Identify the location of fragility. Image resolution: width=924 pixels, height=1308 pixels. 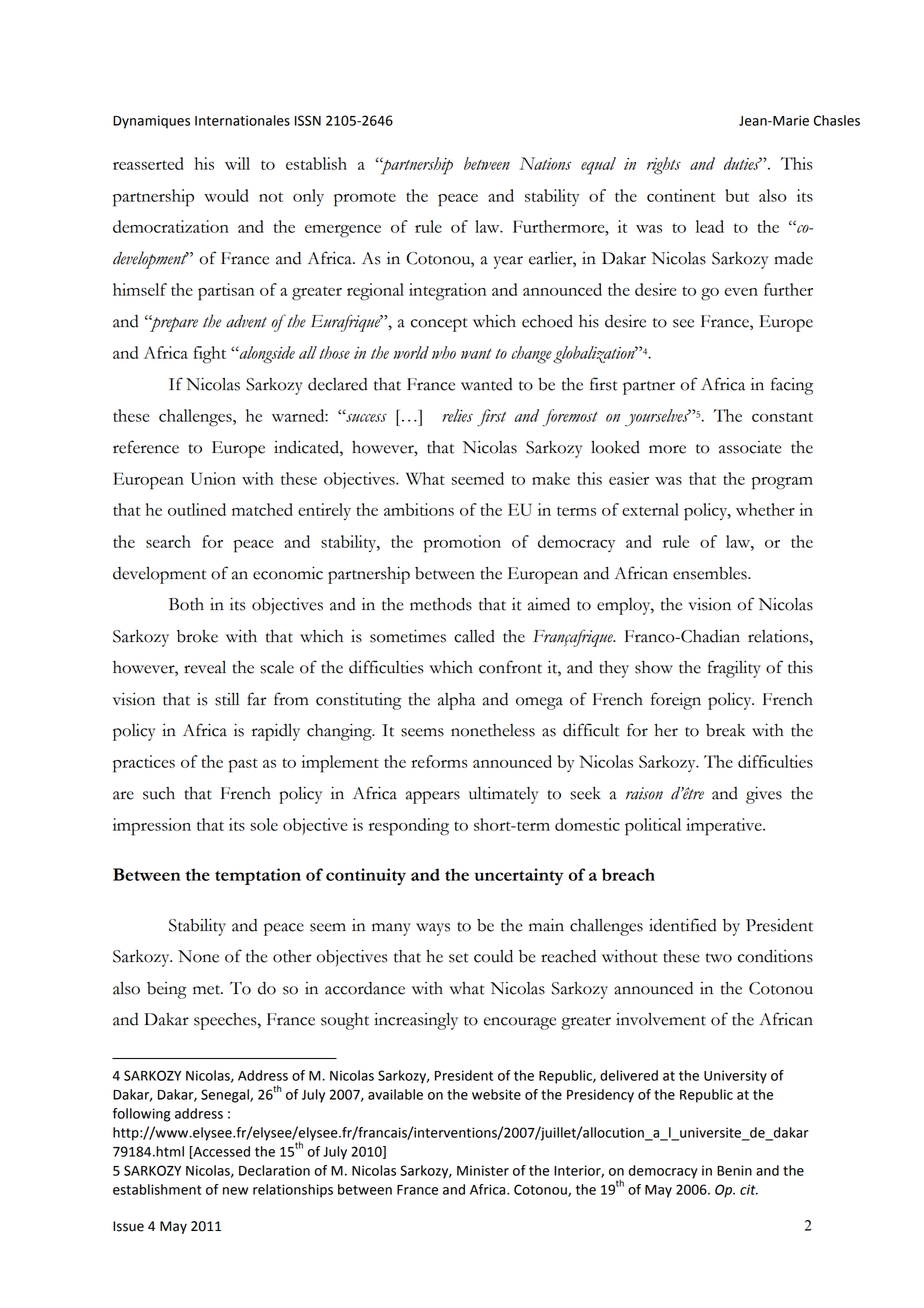
(734, 669).
